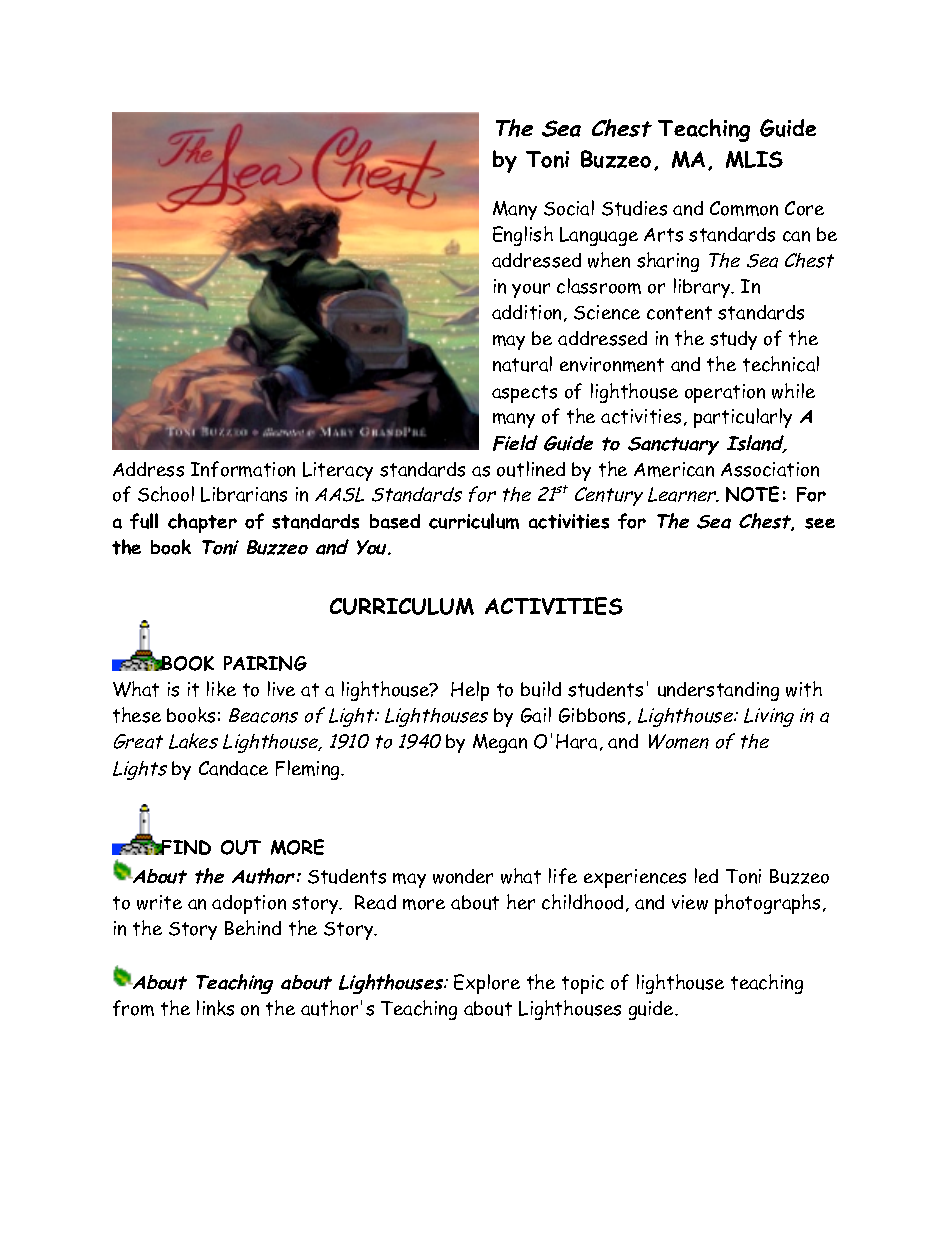 The height and width of the image is (1233, 952). What do you see at coordinates (752, 494) in the image?
I see `NOTE` at bounding box center [752, 494].
